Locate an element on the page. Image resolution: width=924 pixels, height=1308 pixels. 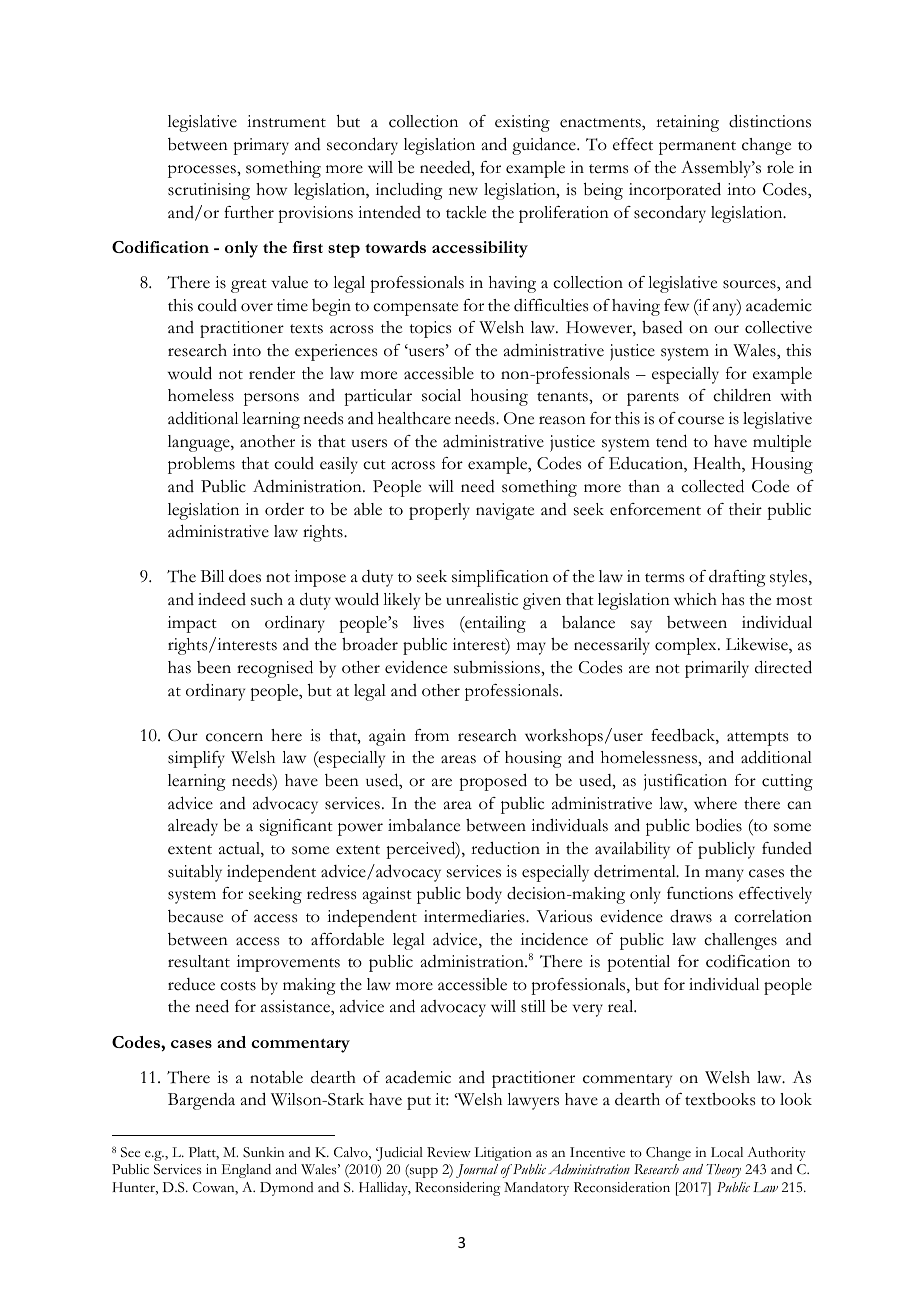
recognised is located at coordinates (275, 669).
